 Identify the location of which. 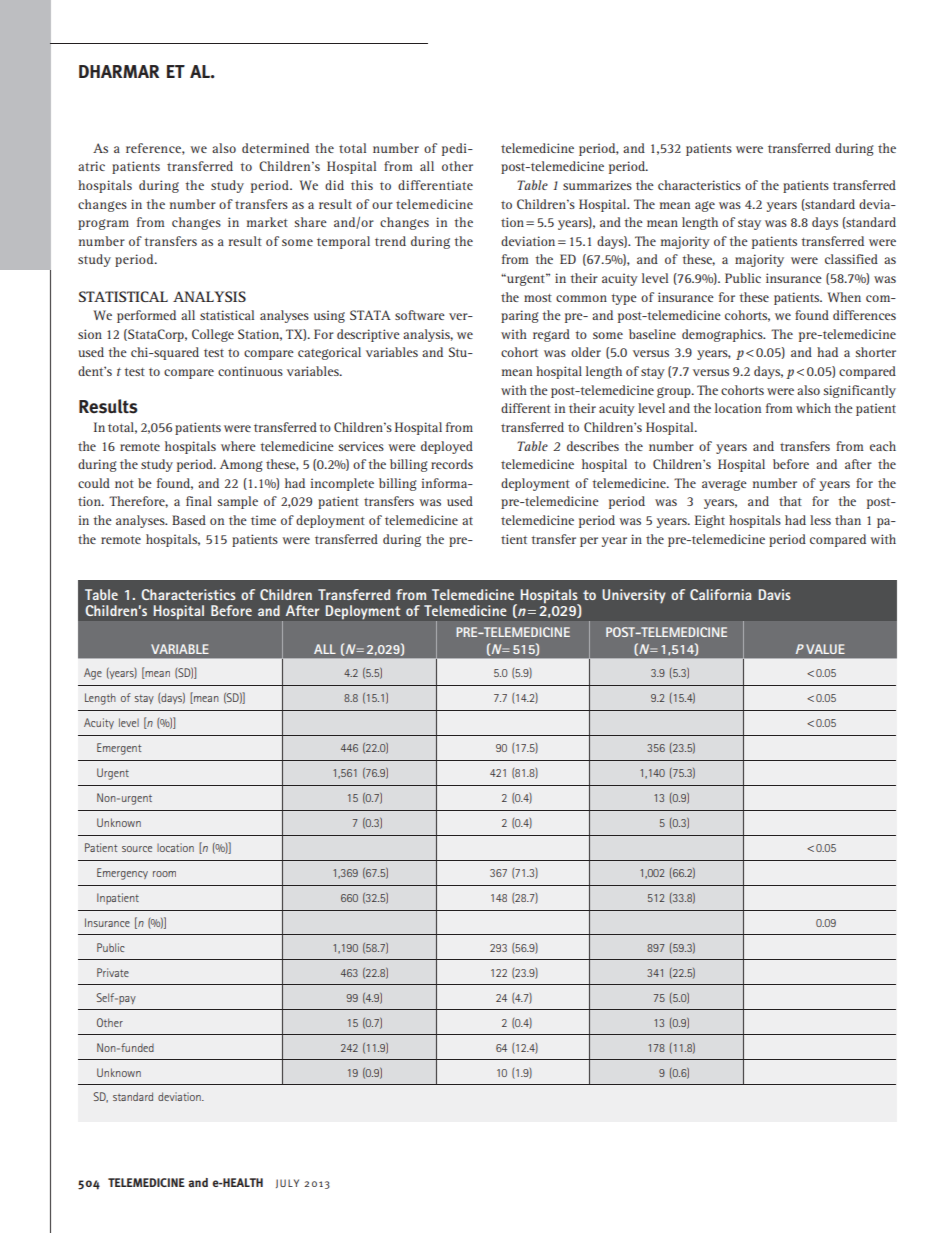
(813, 408).
